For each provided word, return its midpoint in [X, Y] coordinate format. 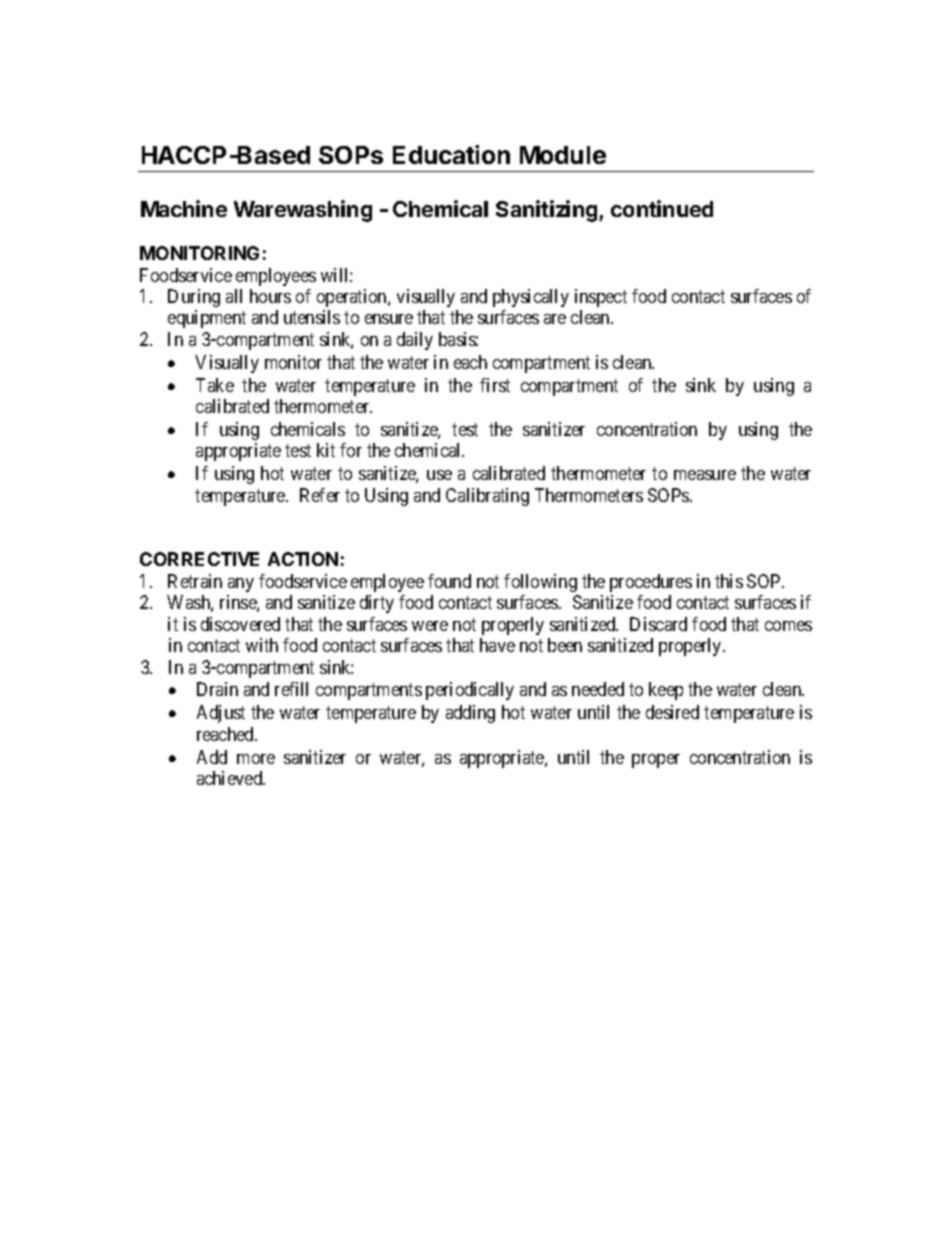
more [256, 759]
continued [662, 208]
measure [705, 475]
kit [326, 450]
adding [470, 714]
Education [451, 154]
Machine [184, 208]
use [439, 475]
